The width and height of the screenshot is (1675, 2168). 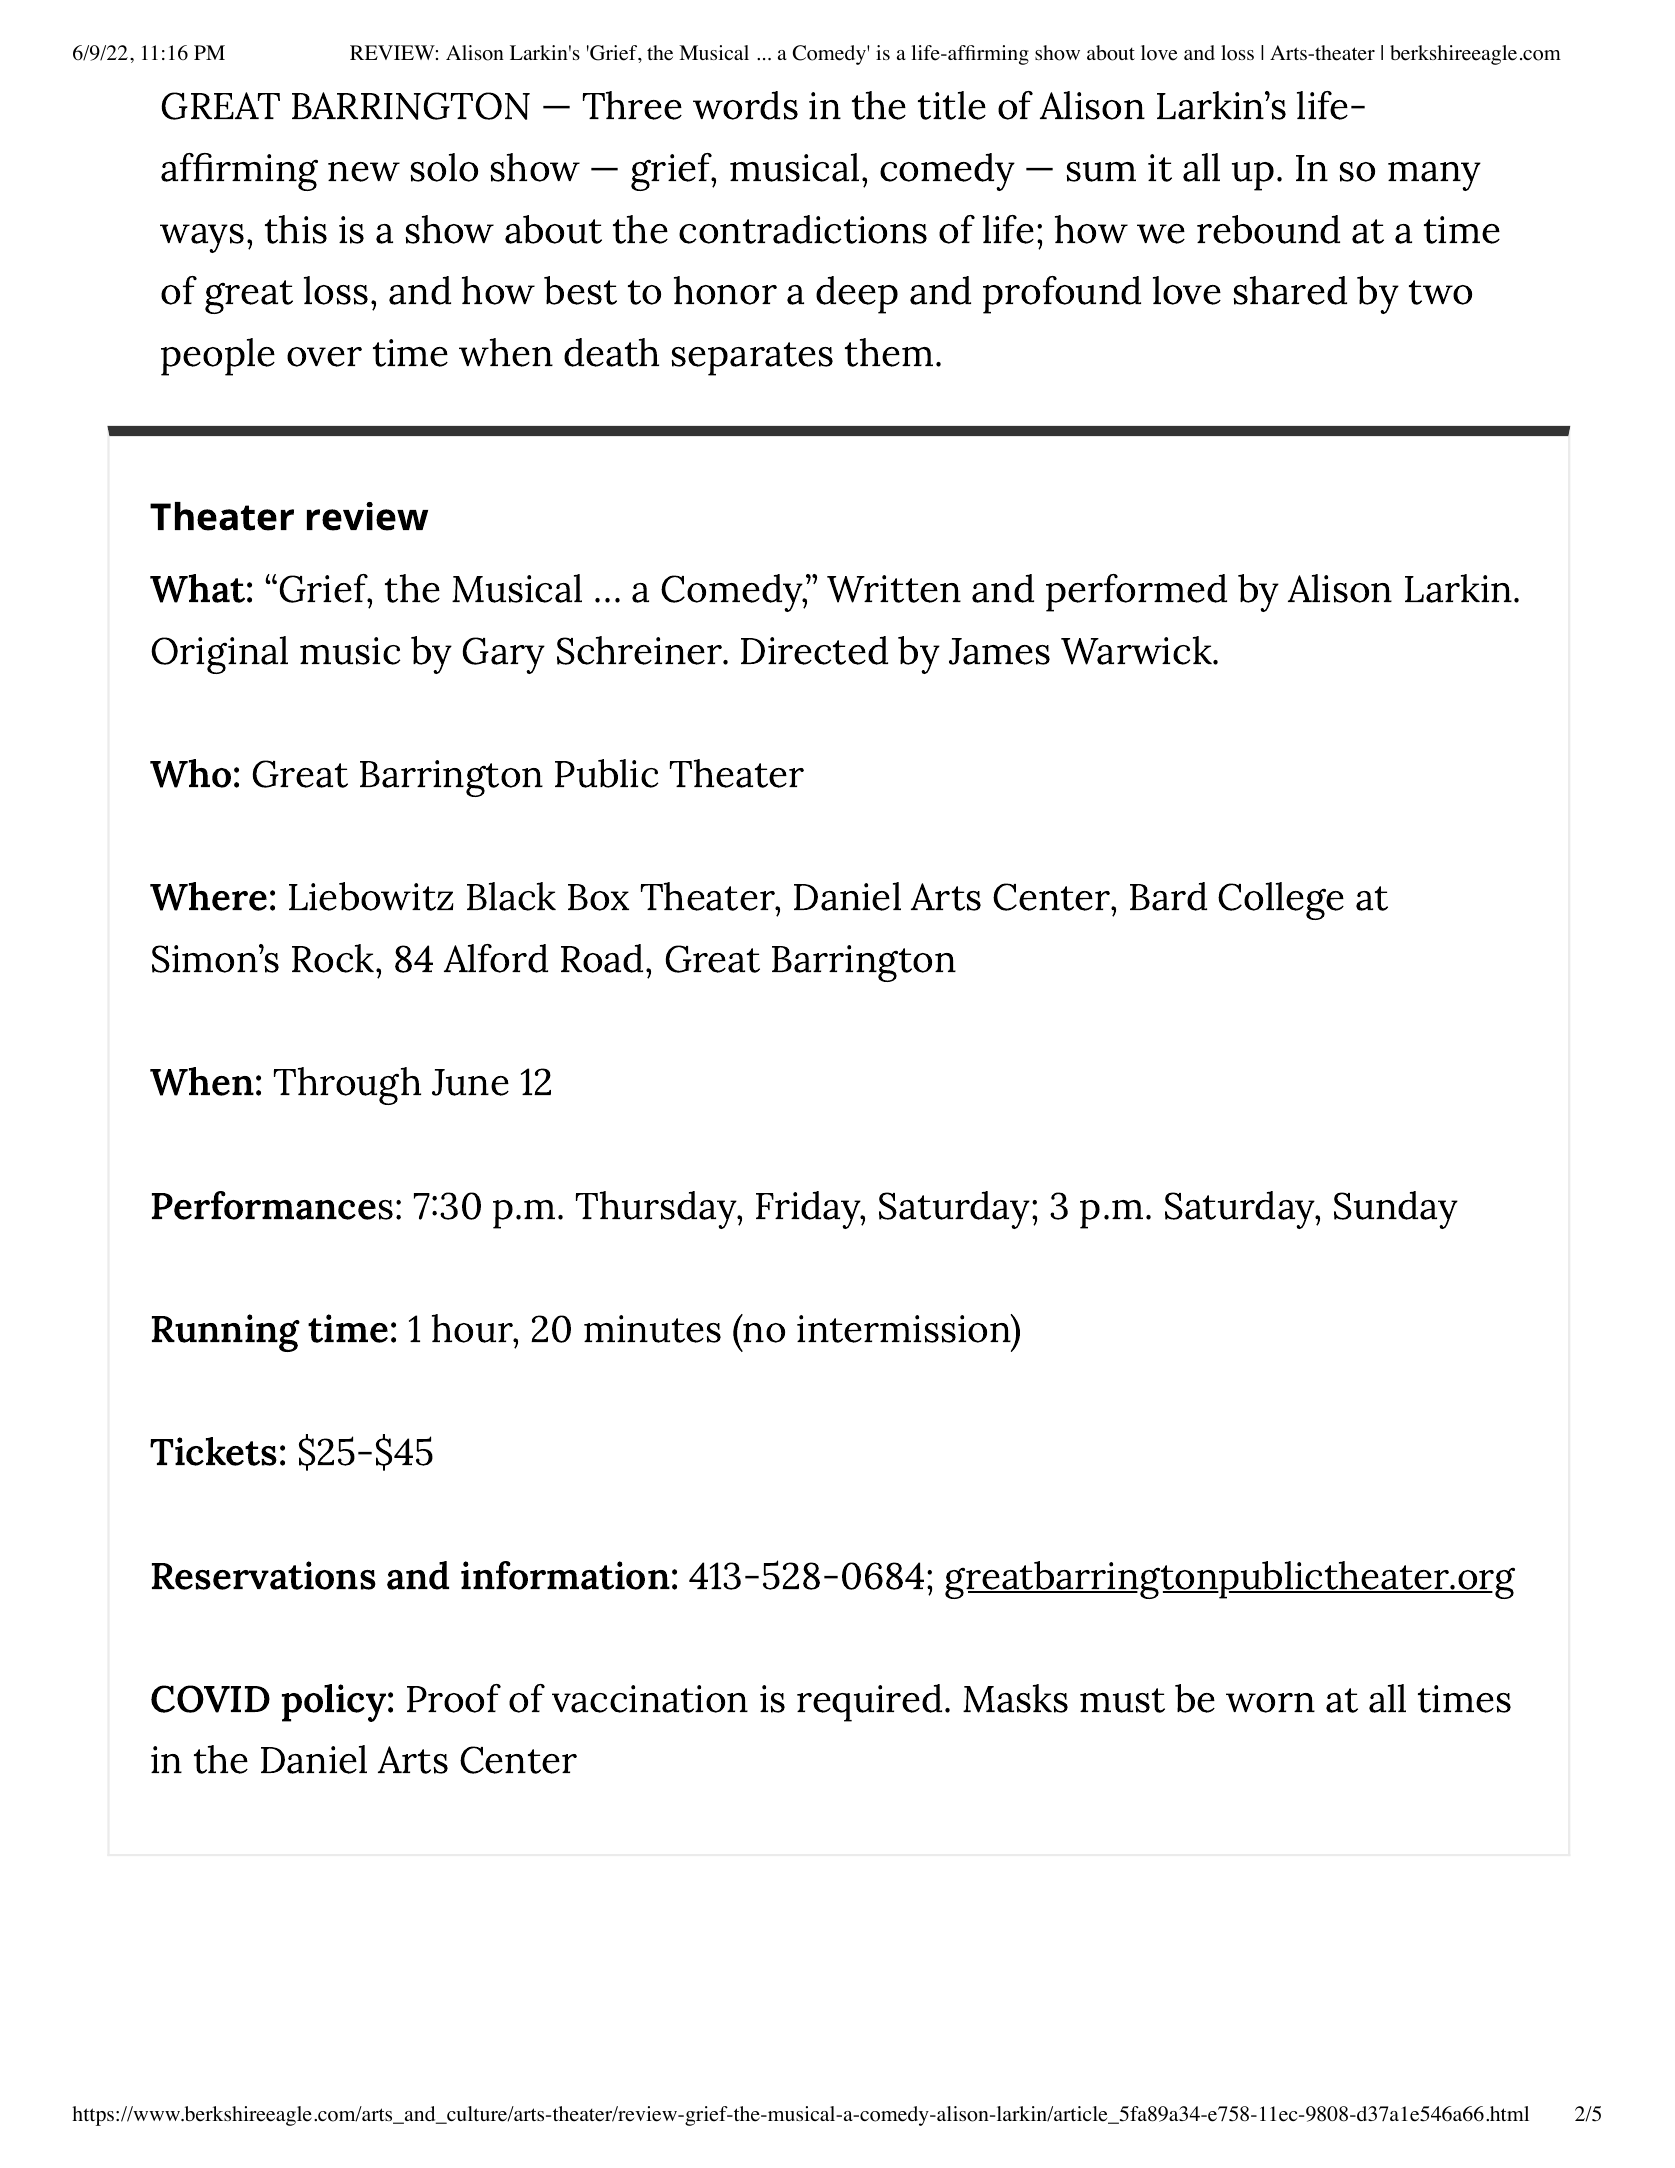 I want to click on rebound, so click(x=1268, y=229).
